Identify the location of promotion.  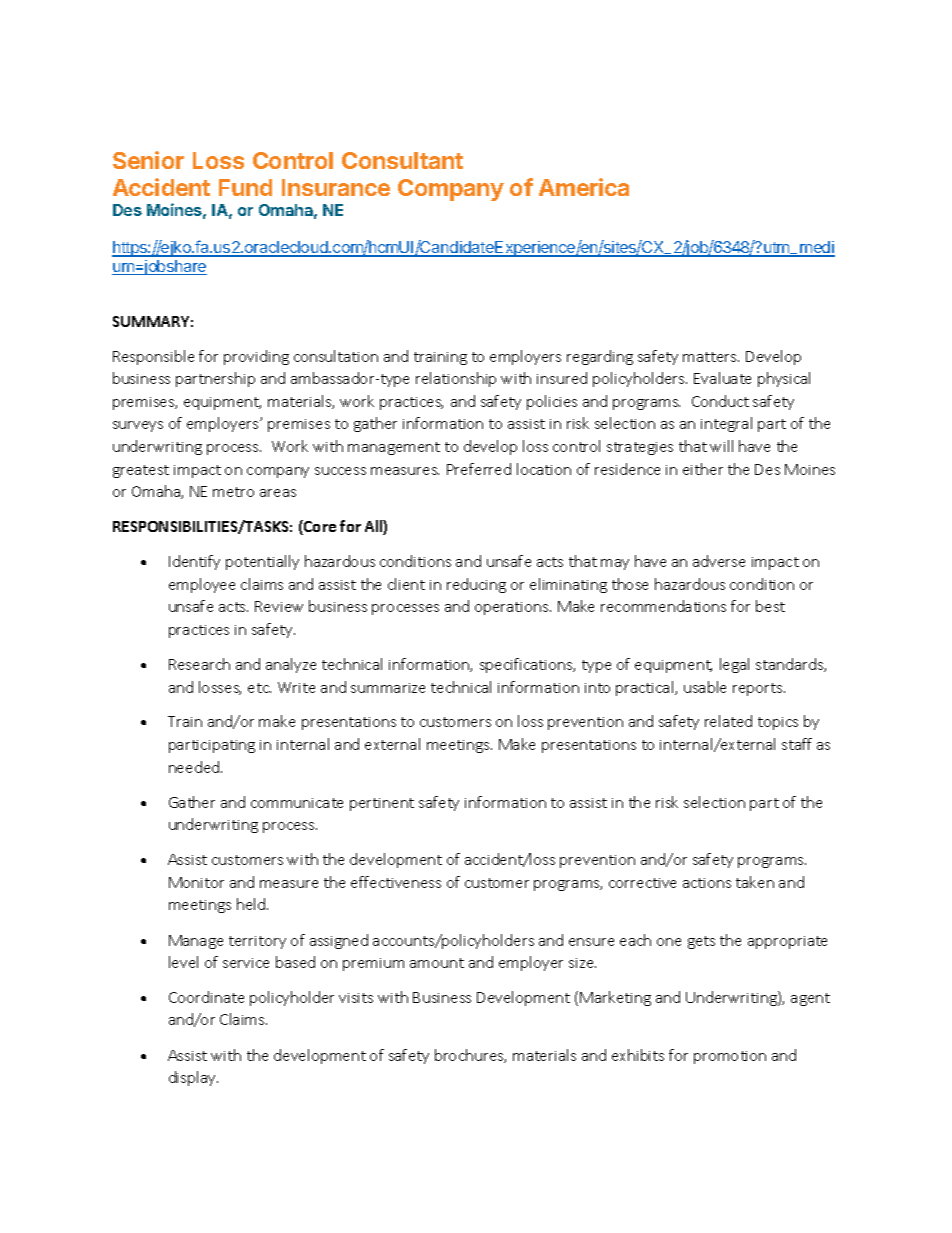
(730, 1057).
